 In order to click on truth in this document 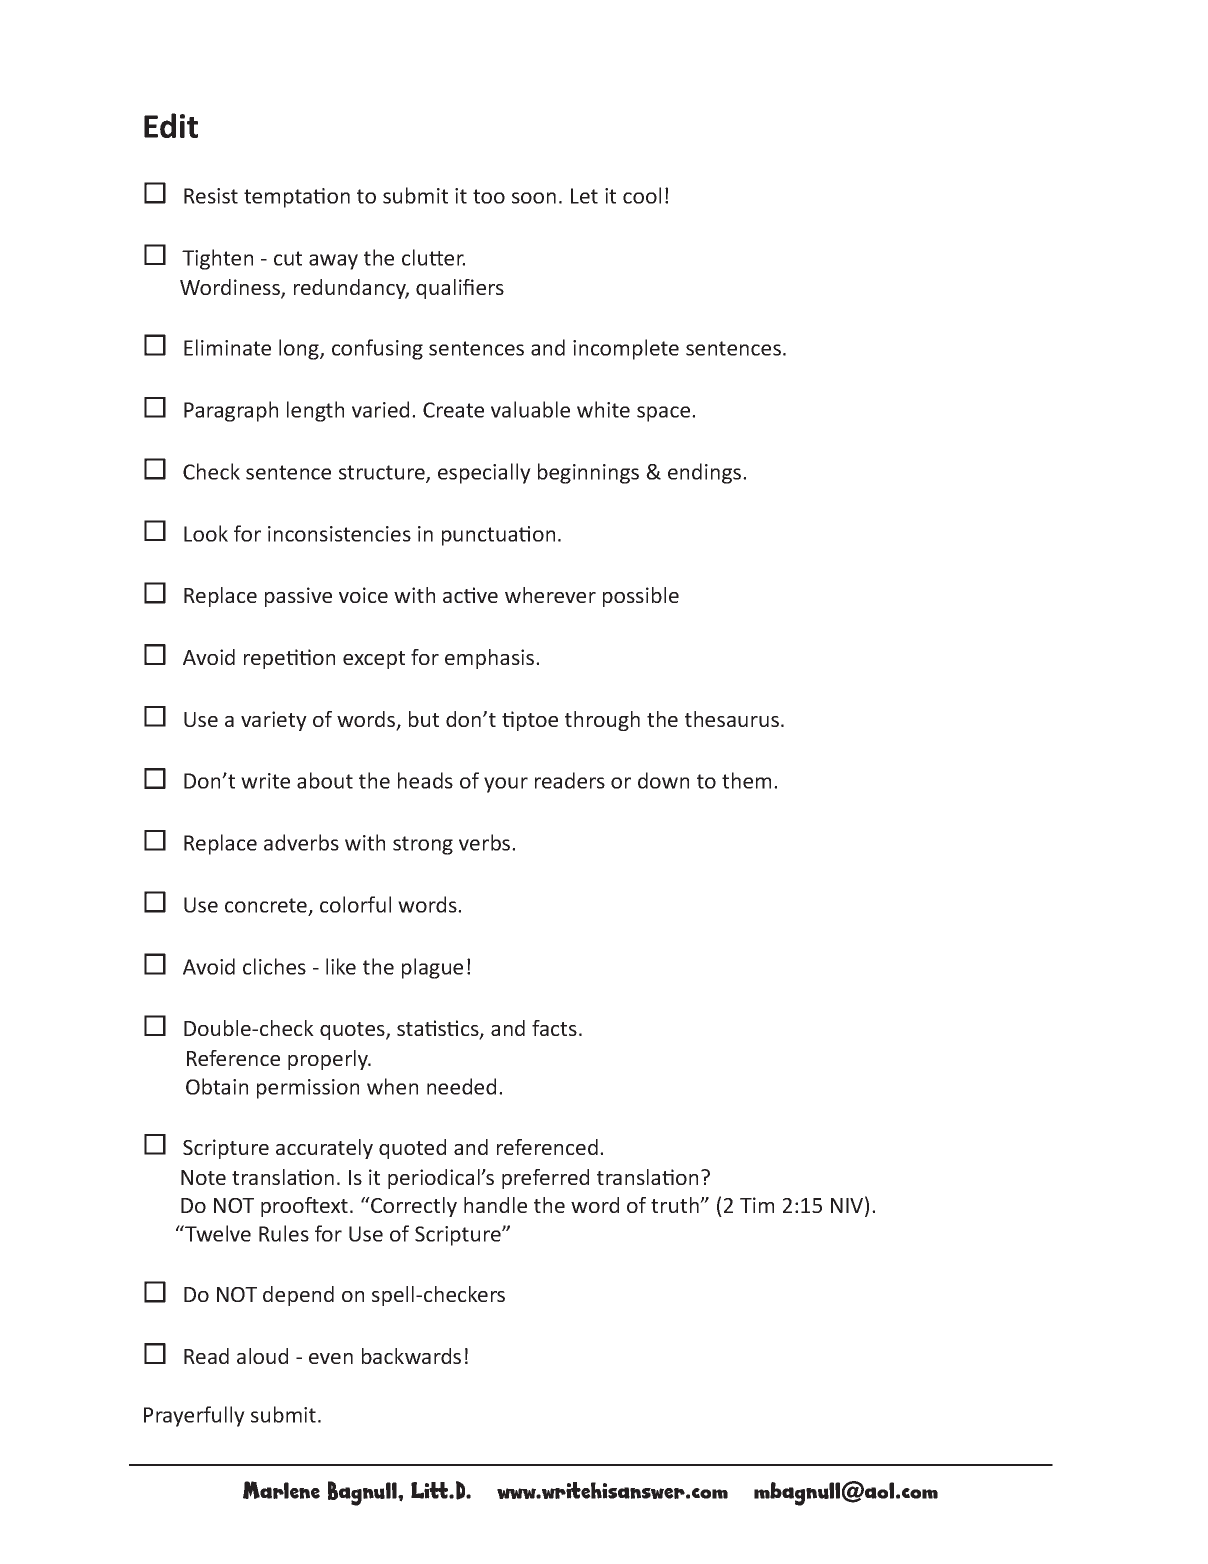, I will do `click(676, 1205)`.
